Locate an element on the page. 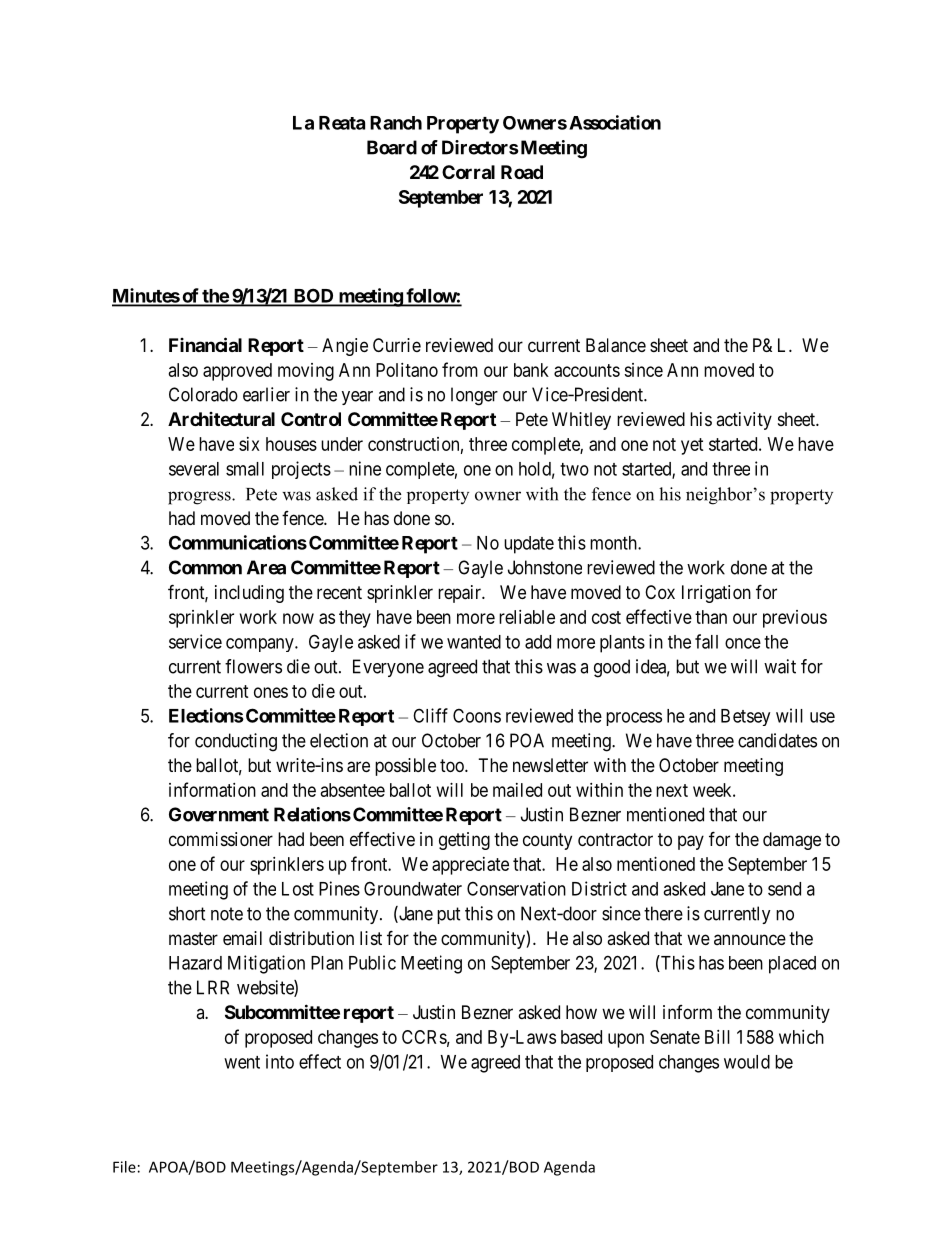 This image has height=1233, width=952. File is located at coordinates (124, 1167).
